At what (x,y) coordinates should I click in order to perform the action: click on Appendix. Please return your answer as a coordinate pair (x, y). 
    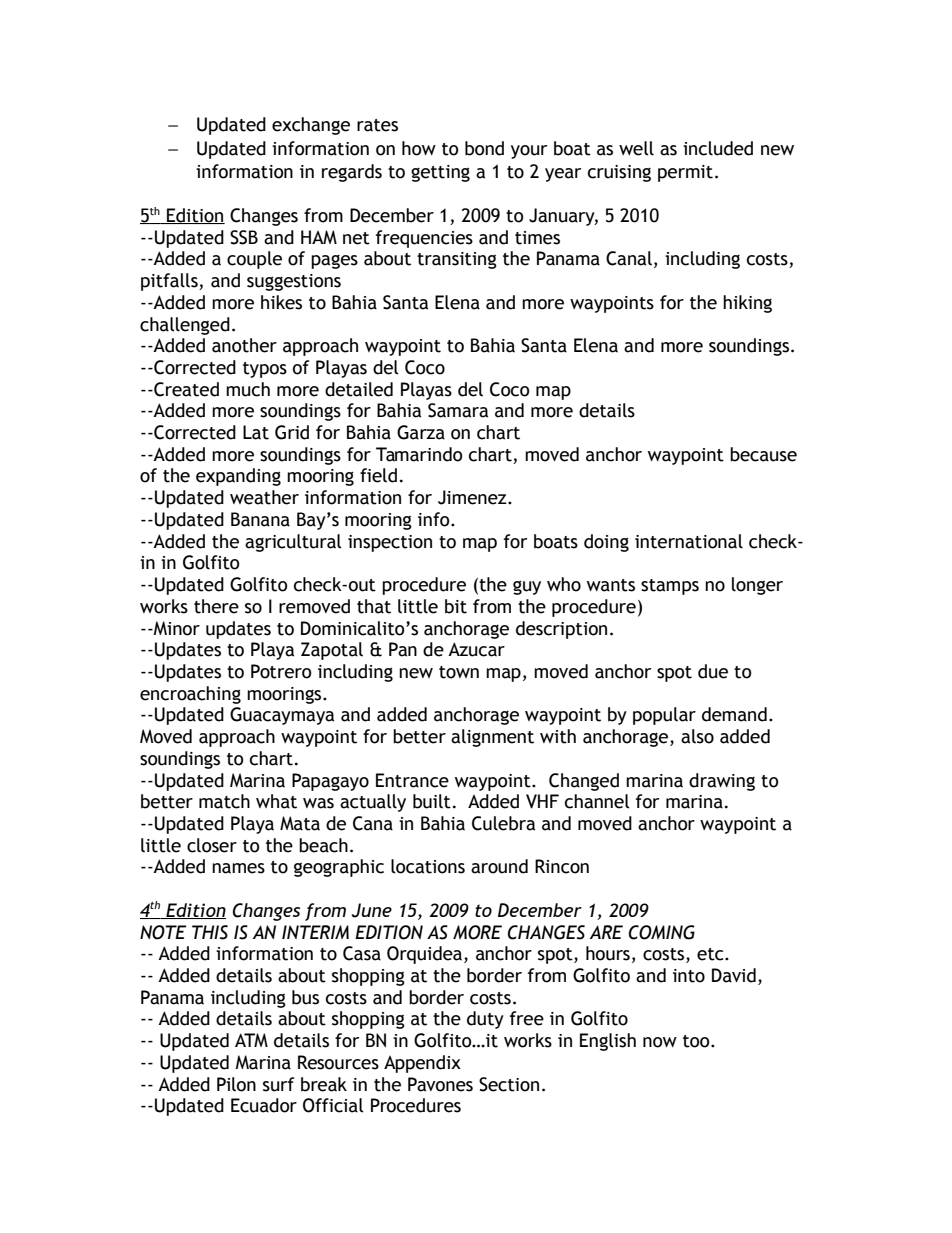
    Looking at the image, I should click on (422, 1064).
